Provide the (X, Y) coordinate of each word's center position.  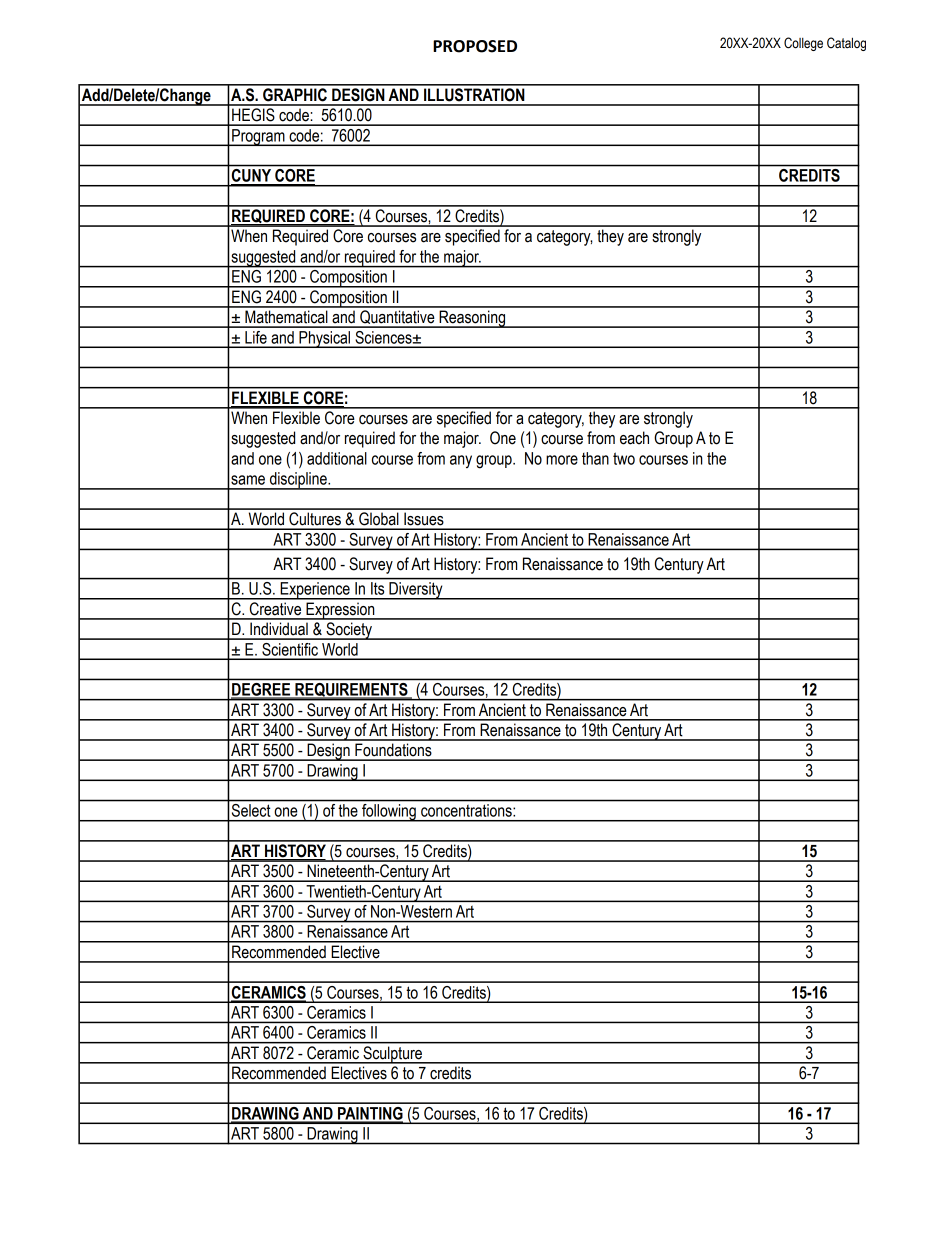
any (461, 461)
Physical (325, 339)
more (562, 460)
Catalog (846, 44)
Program (258, 137)
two (624, 458)
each (634, 438)
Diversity (416, 591)
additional (337, 458)
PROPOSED (475, 46)
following (389, 813)
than (595, 458)
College (803, 44)
